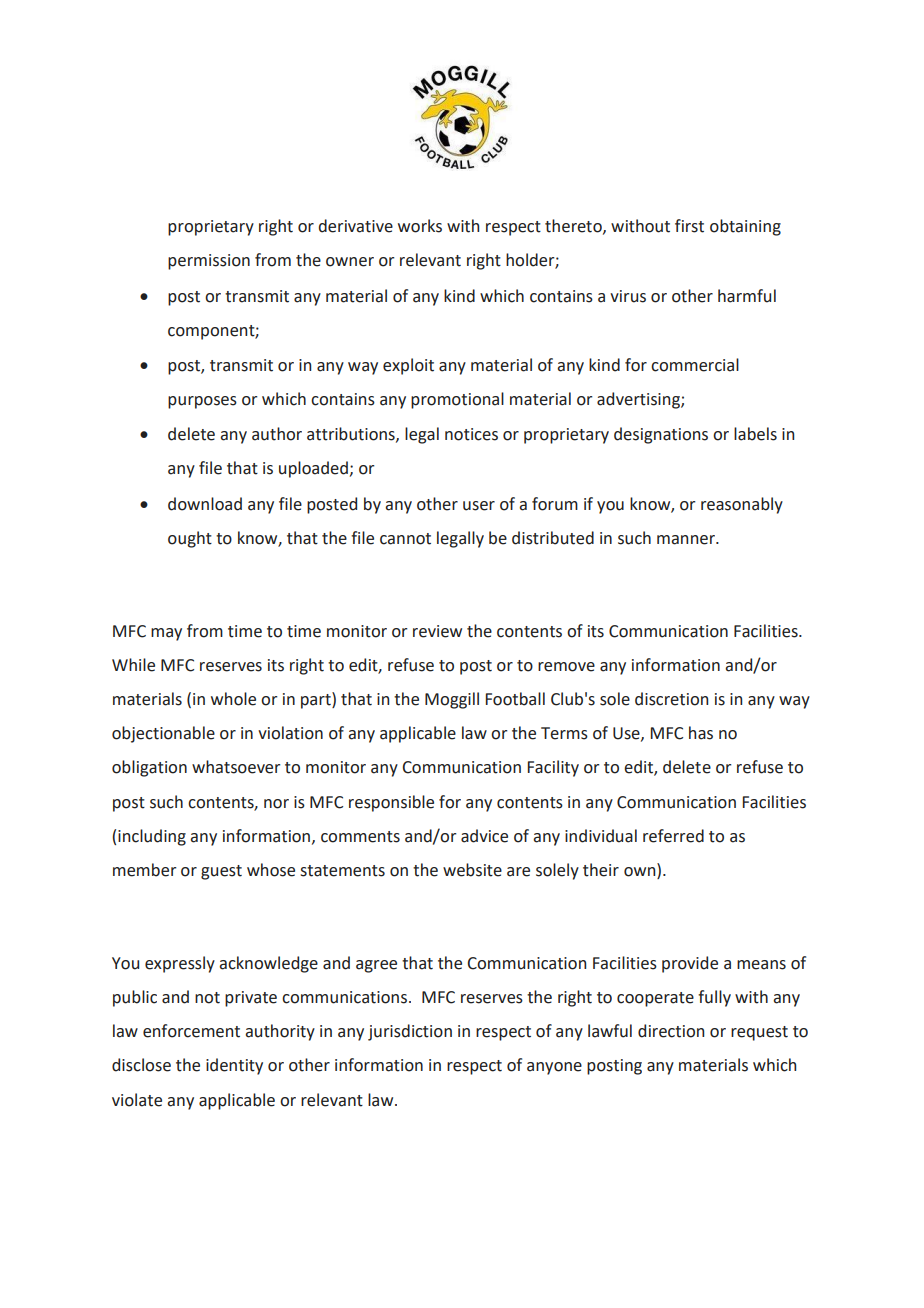 Image resolution: width=924 pixels, height=1308 pixels. What do you see at coordinates (671, 699) in the screenshot?
I see `discretion` at bounding box center [671, 699].
